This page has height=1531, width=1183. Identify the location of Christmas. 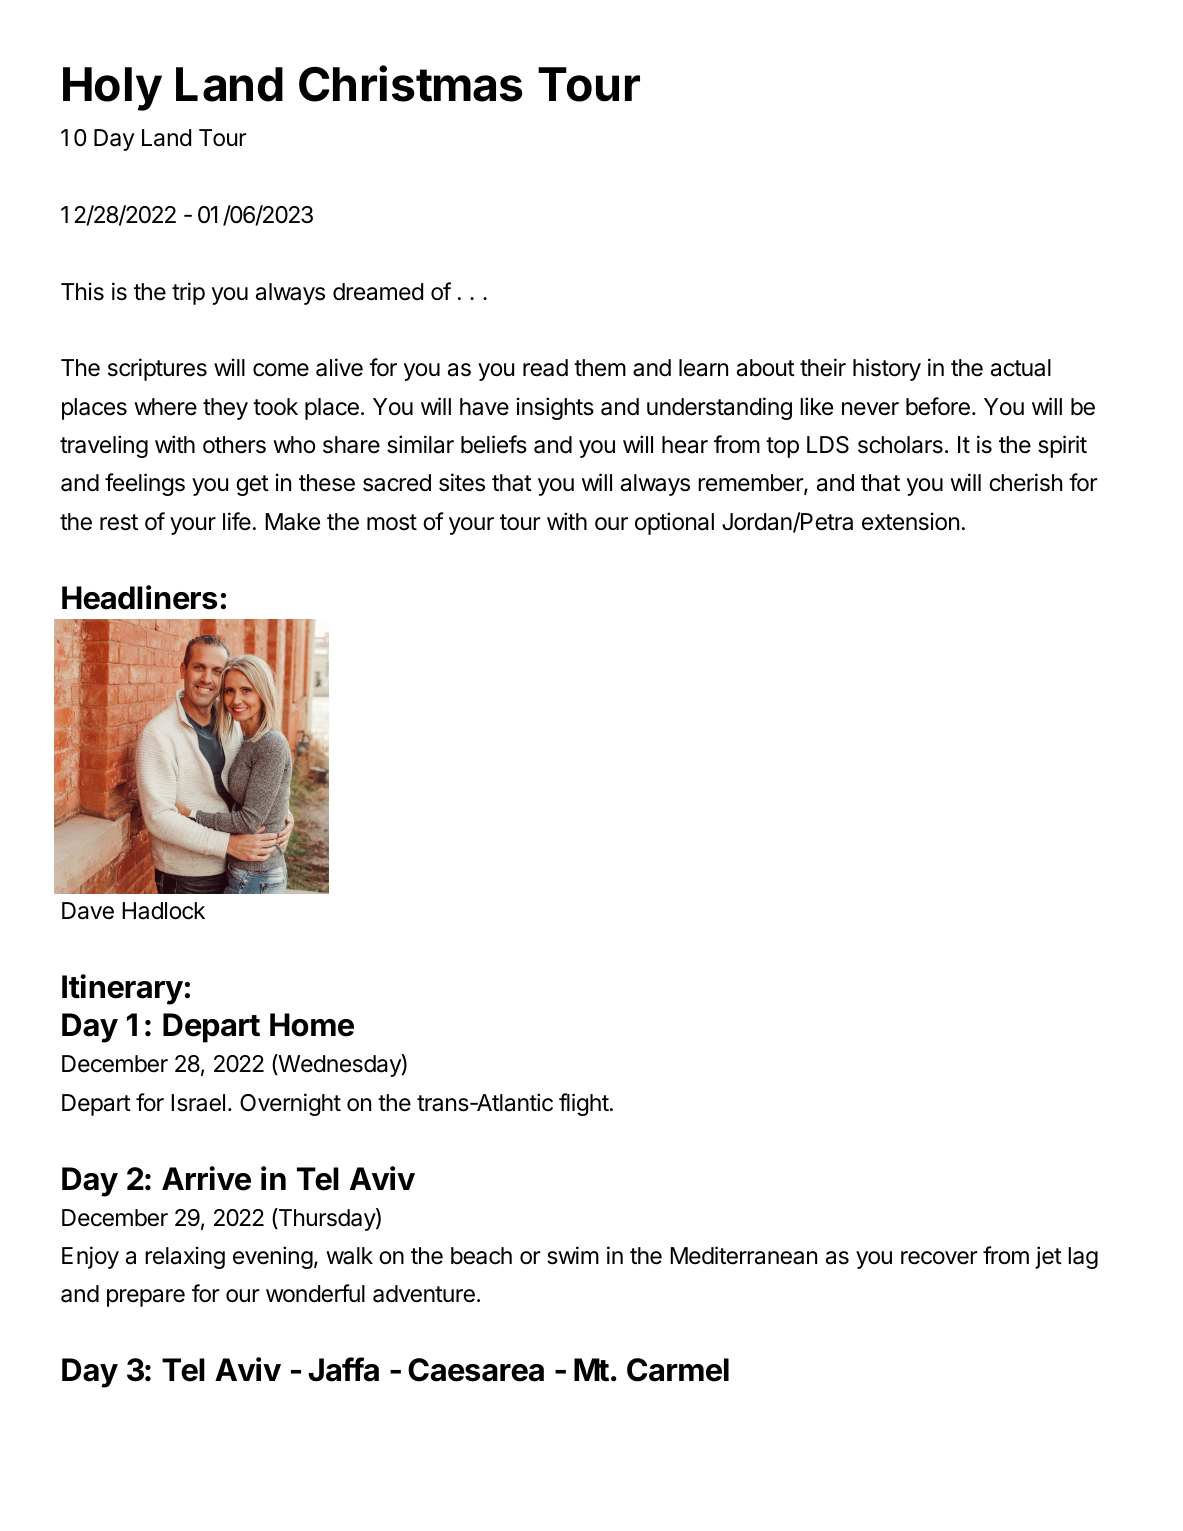
(411, 83).
